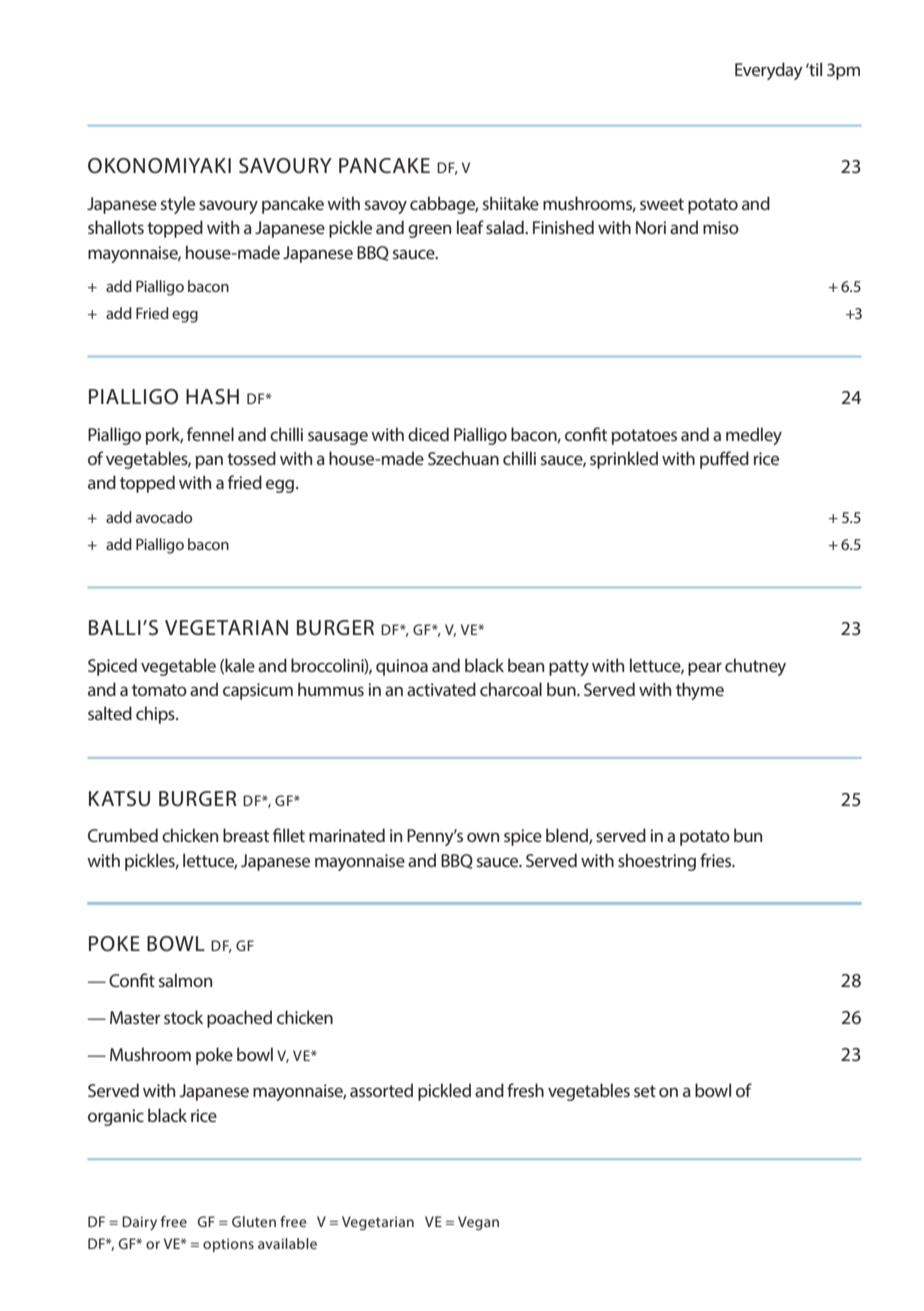 This screenshot has height=1311, width=924. I want to click on puffed, so click(724, 460).
